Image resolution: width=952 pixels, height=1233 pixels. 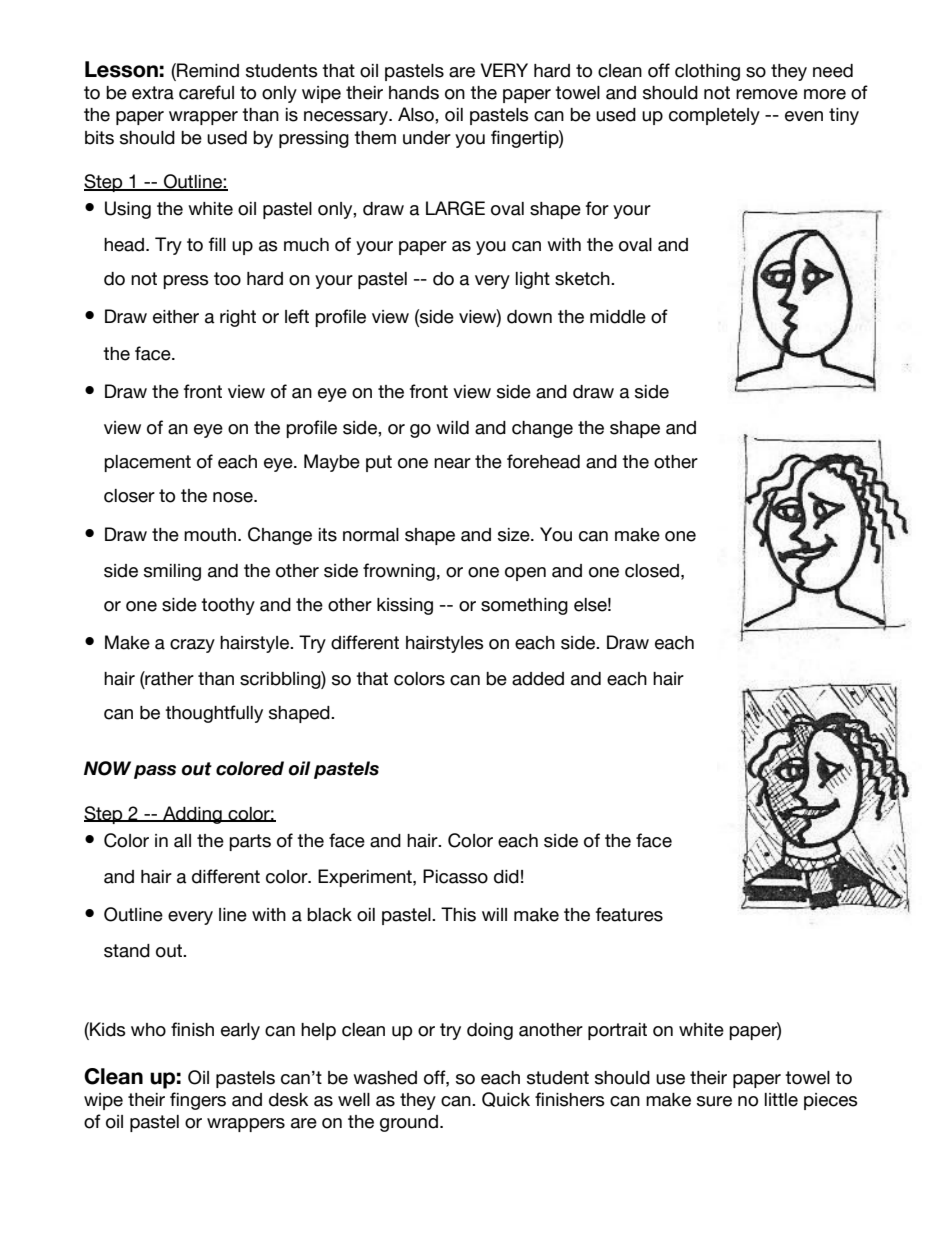 I want to click on Also, so click(x=417, y=114).
